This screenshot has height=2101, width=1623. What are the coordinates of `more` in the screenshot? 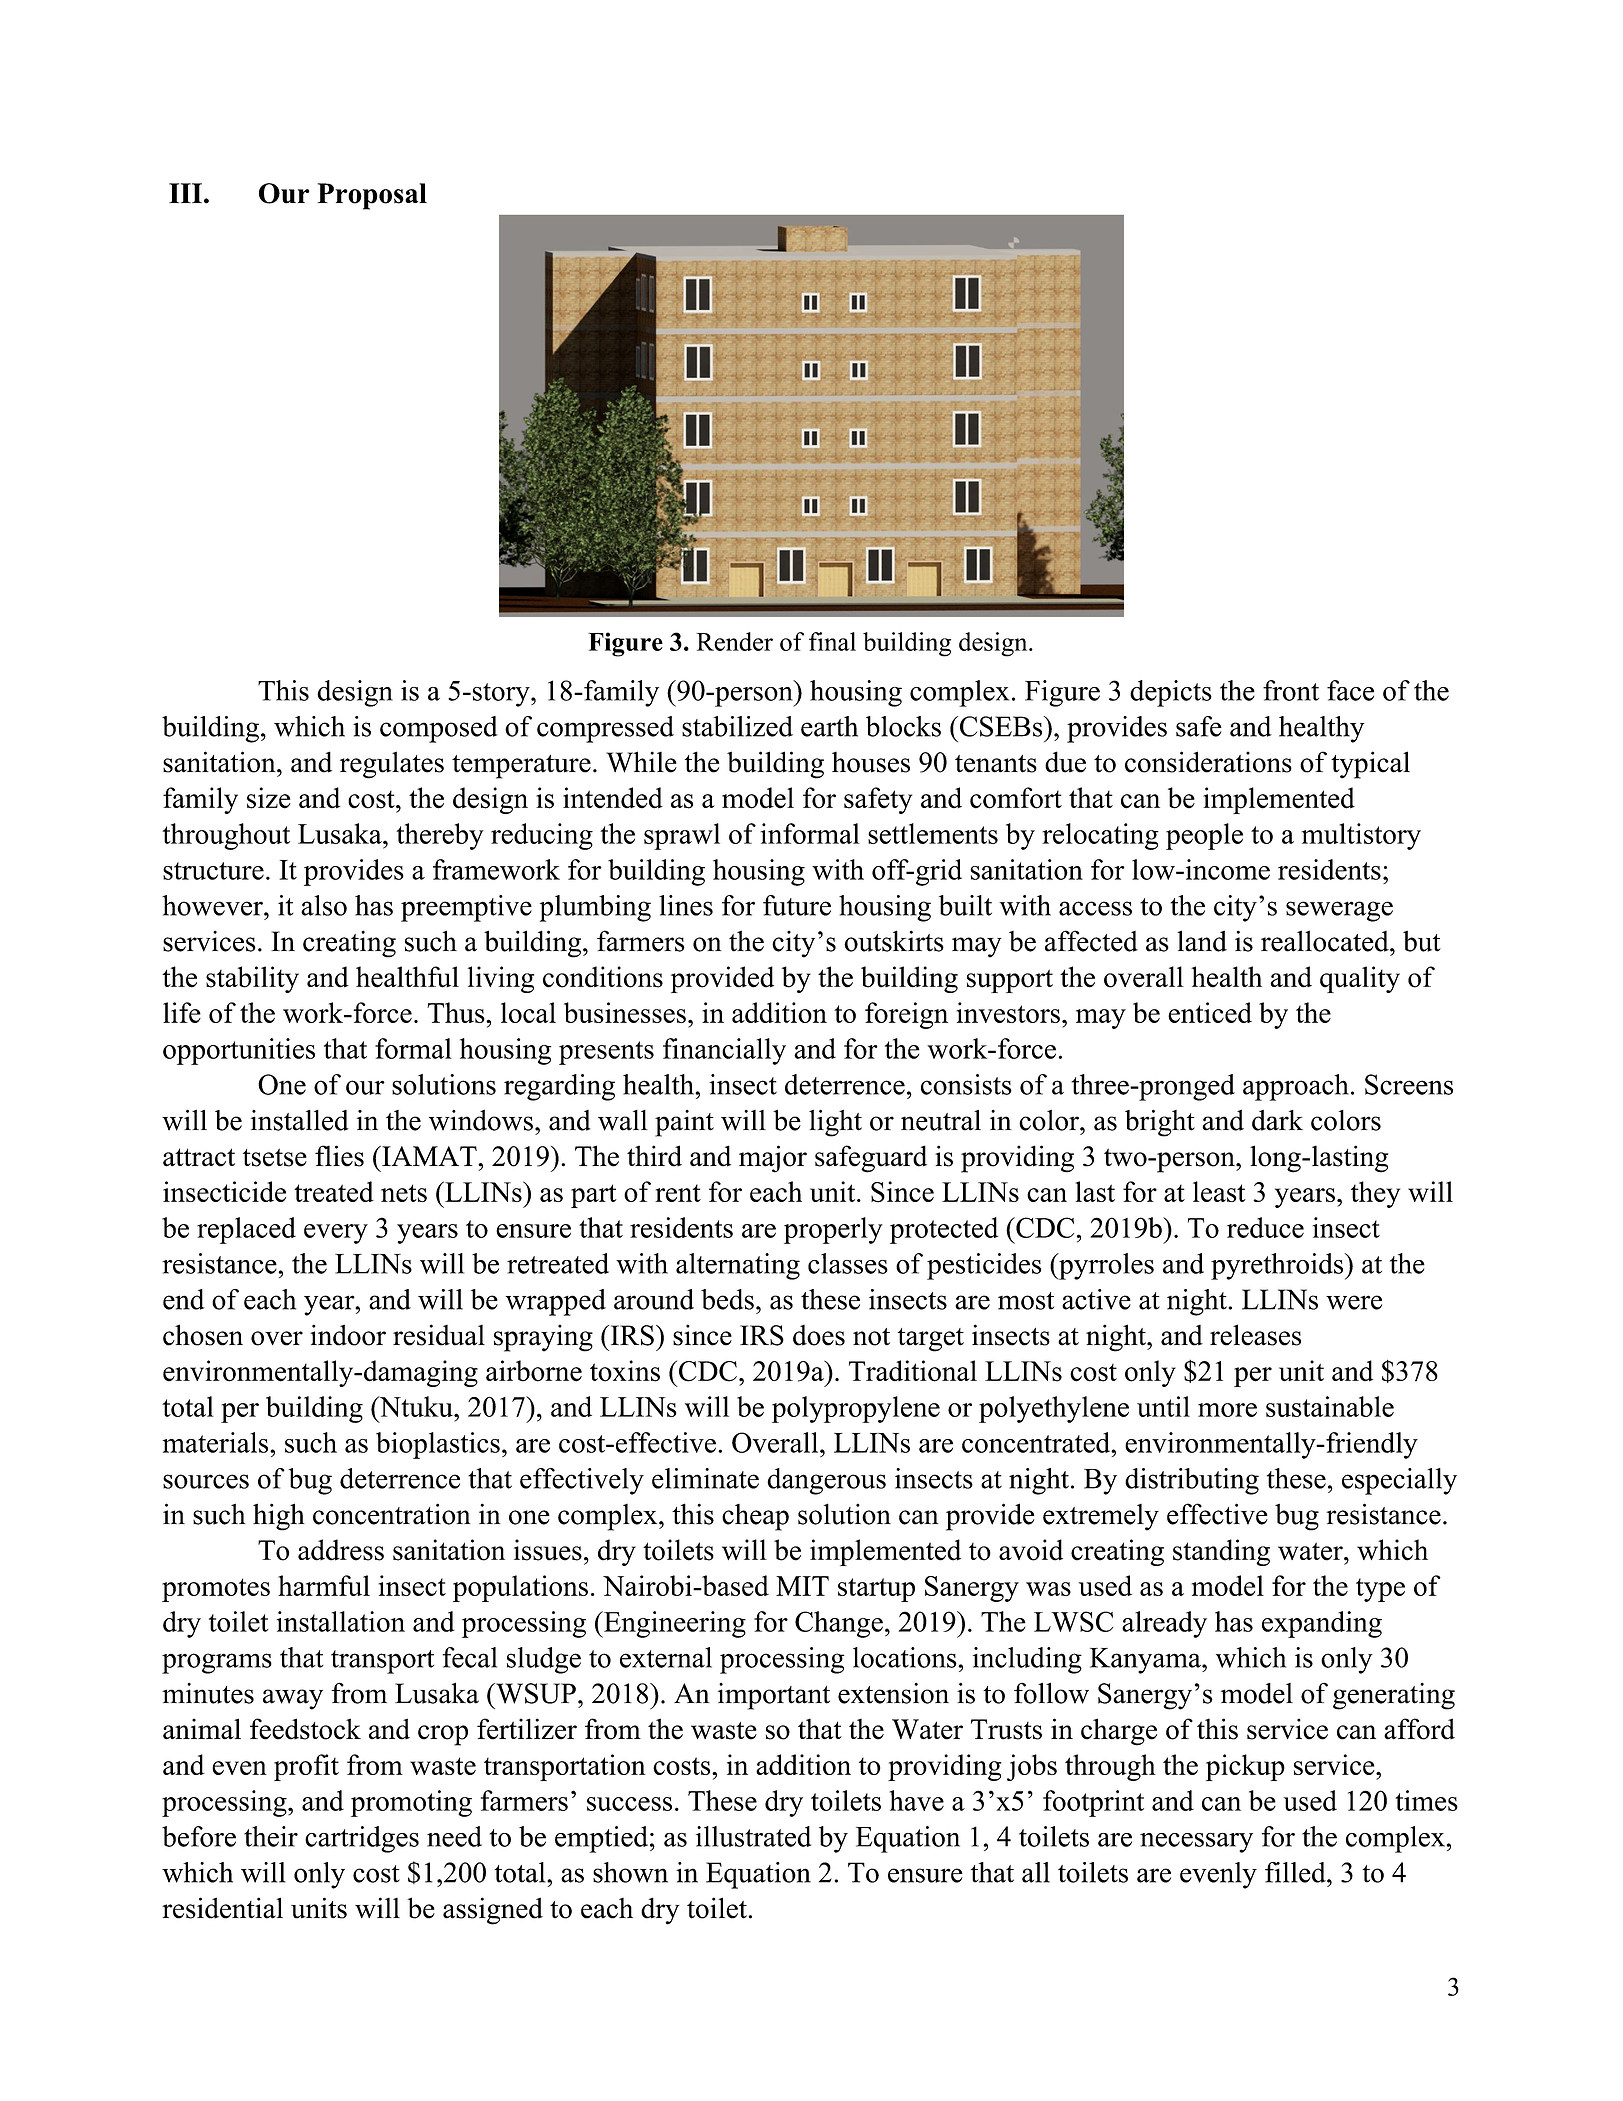 It's located at (1227, 1410).
